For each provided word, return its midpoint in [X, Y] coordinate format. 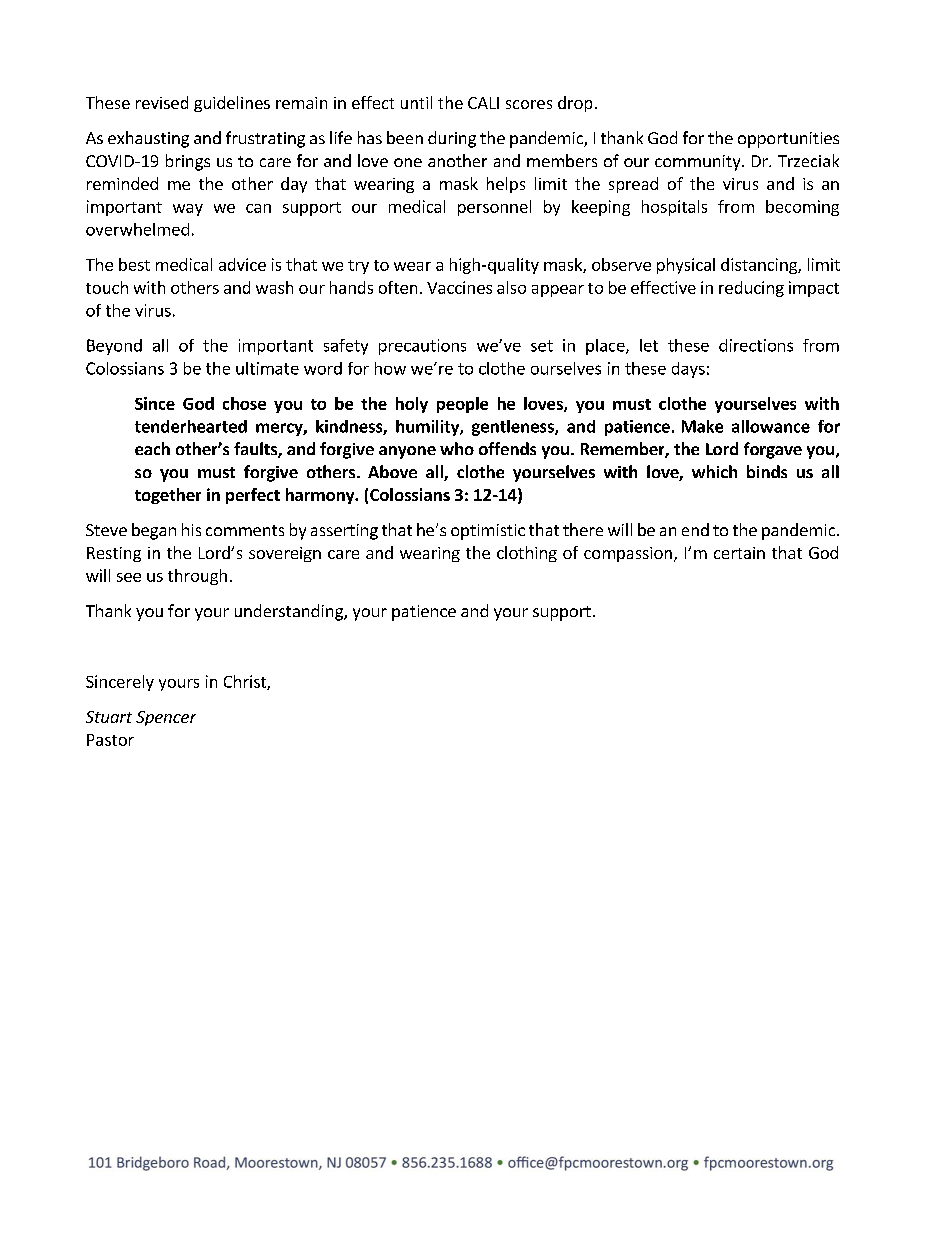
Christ [246, 682]
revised [162, 102]
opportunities [788, 140]
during [452, 139]
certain [739, 553]
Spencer [166, 718]
